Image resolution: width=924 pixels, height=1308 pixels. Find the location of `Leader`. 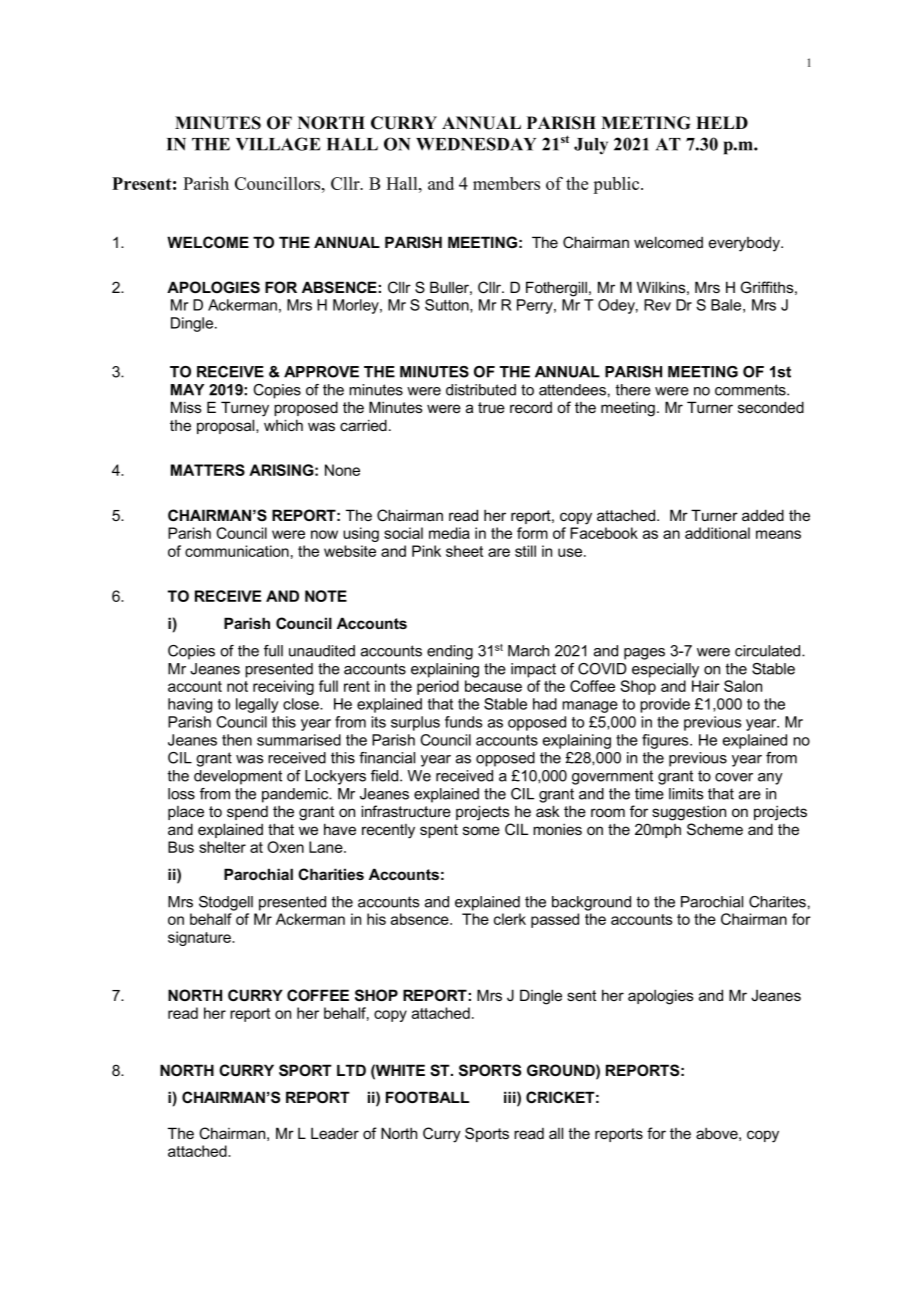

Leader is located at coordinates (335, 1133).
